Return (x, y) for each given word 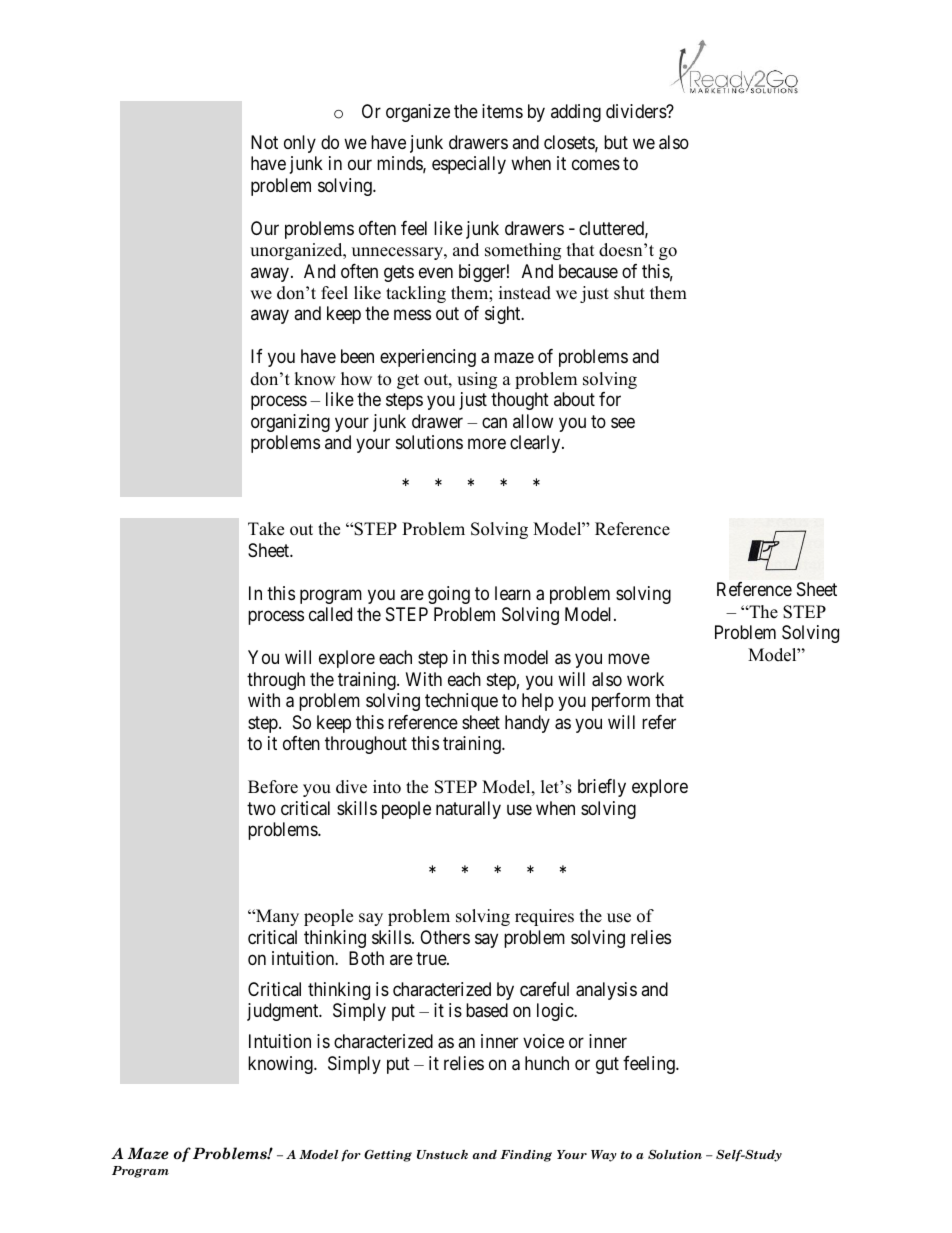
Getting (388, 1155)
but (616, 142)
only (300, 144)
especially (469, 165)
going (449, 595)
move (629, 659)
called (330, 614)
